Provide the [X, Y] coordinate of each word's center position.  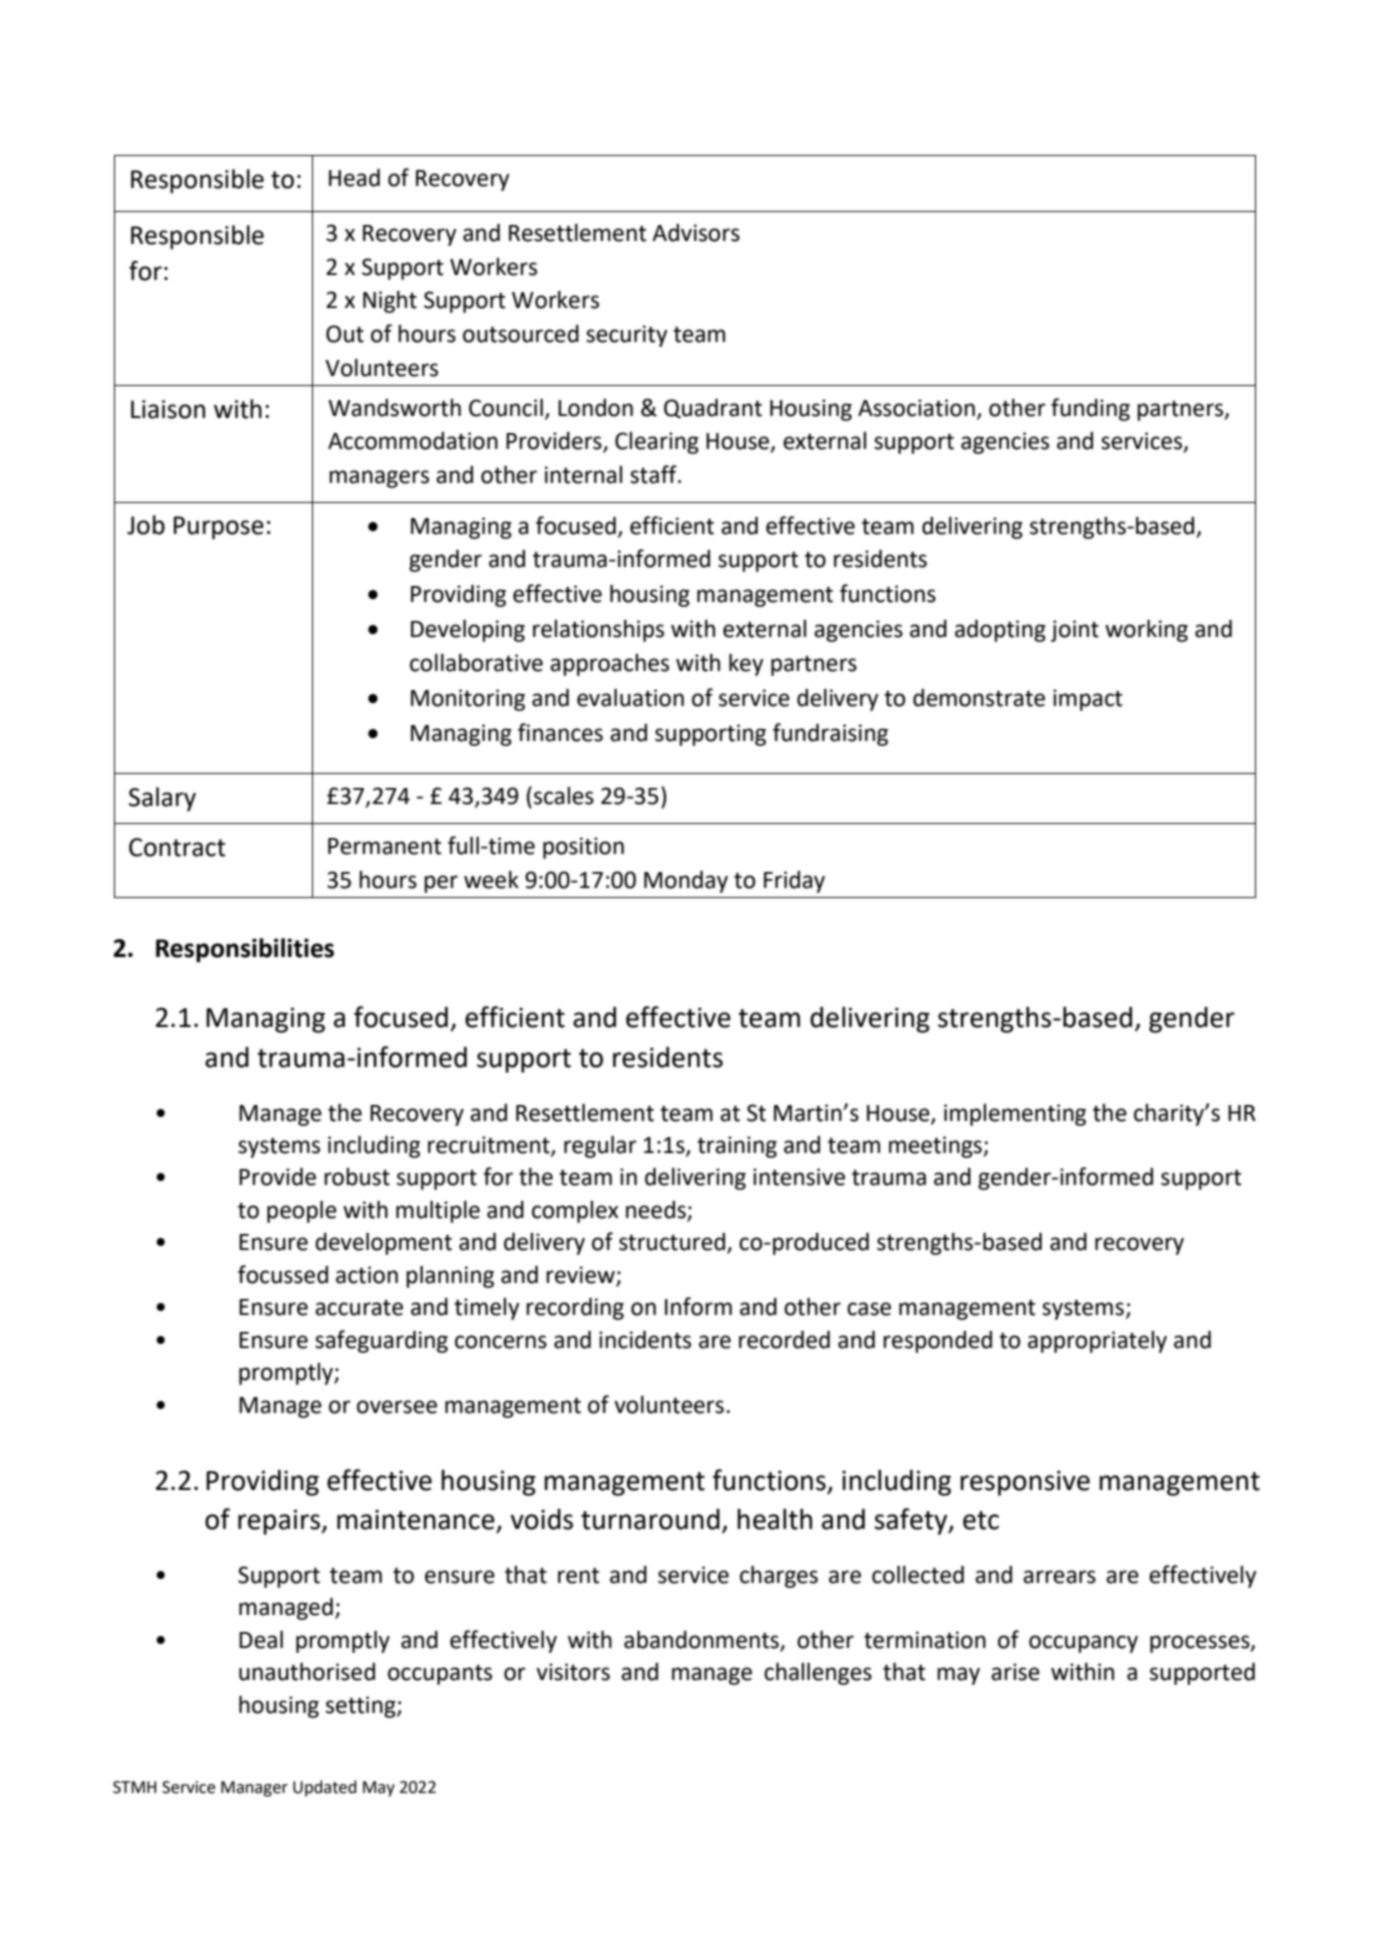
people [302, 1211]
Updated [325, 1788]
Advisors [696, 233]
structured [673, 1243]
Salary [162, 799]
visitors [573, 1672]
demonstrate [979, 698]
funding [1090, 409]
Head [354, 177]
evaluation [630, 697]
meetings [936, 1147]
